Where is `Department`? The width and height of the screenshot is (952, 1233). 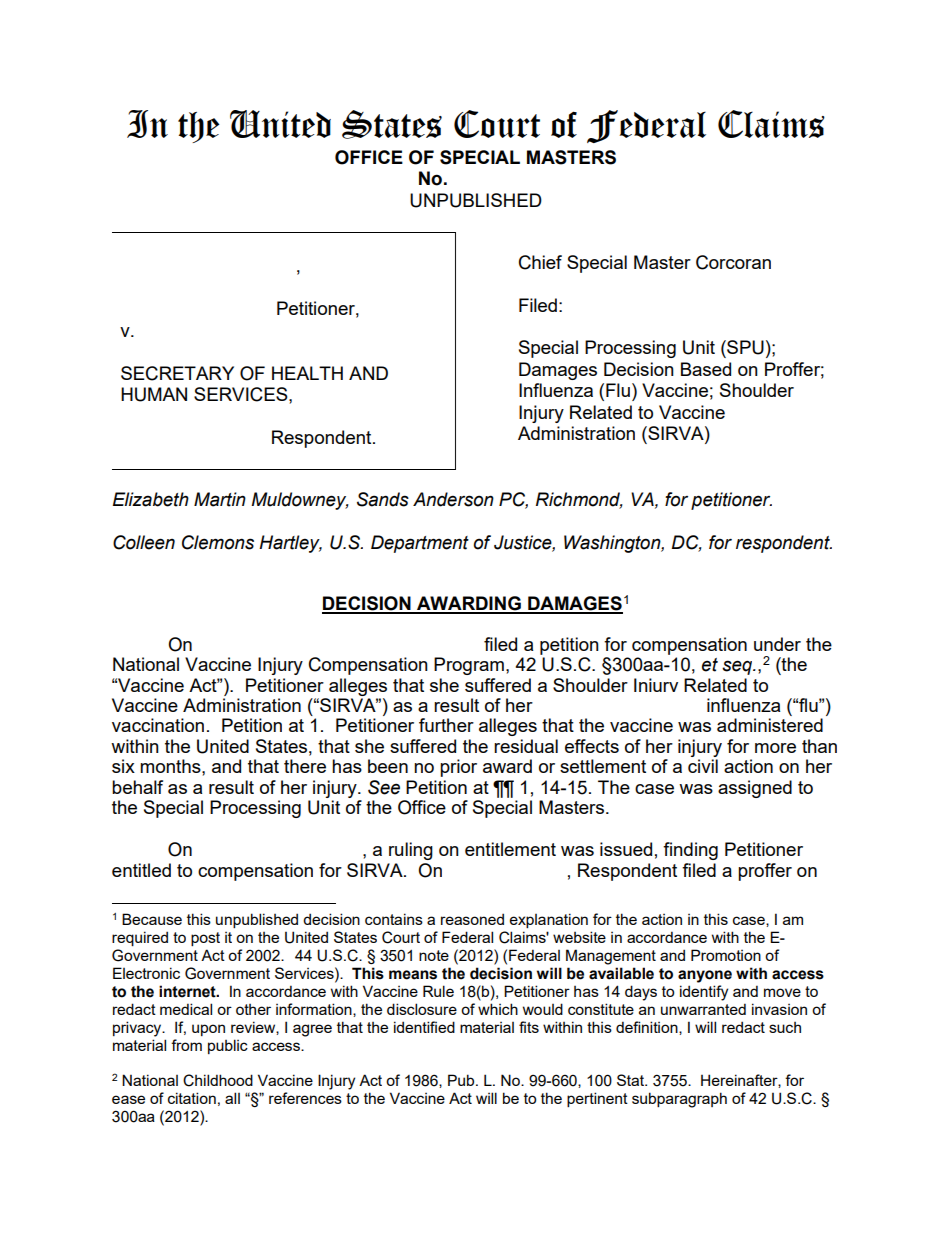 Department is located at coordinates (420, 544).
